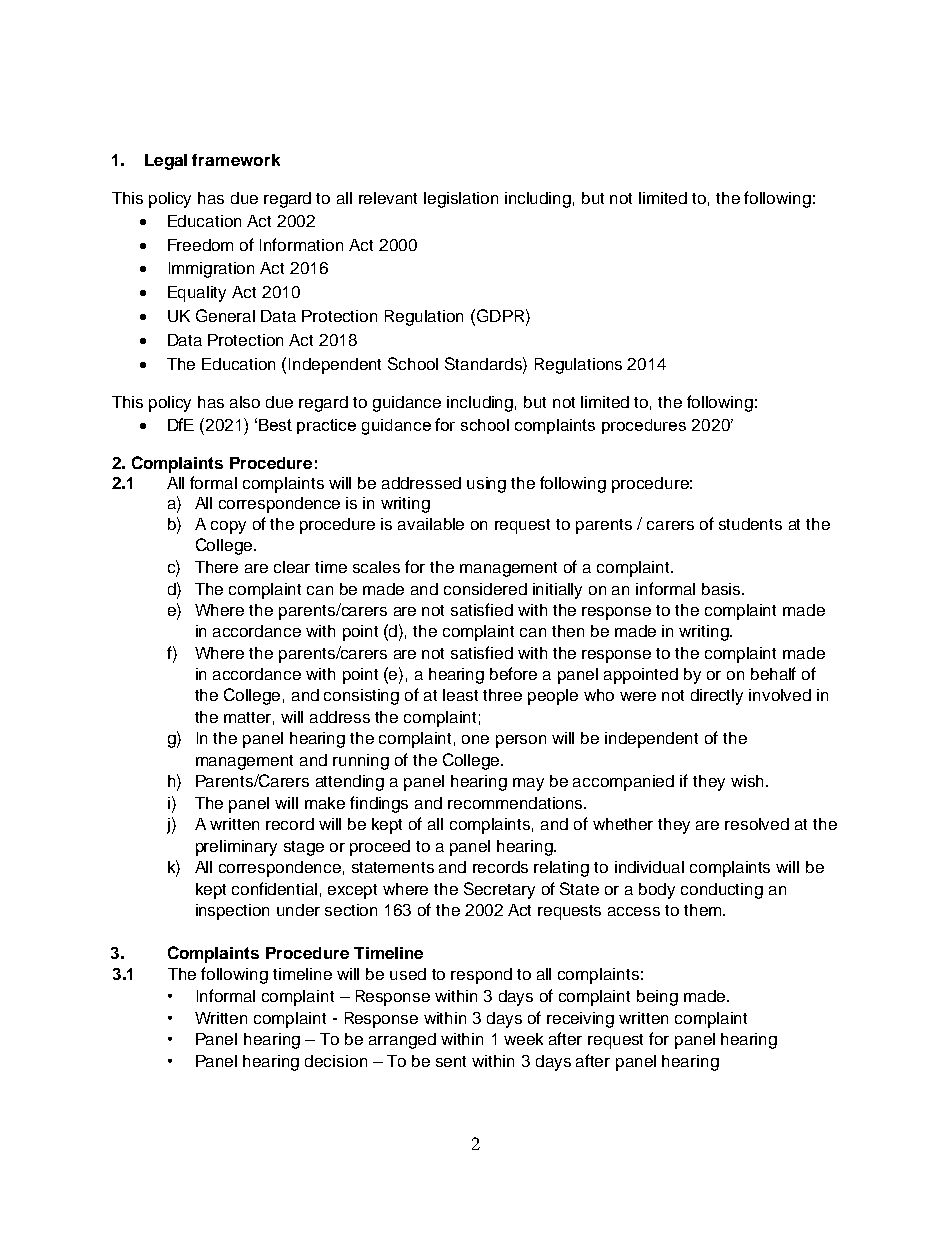 The image size is (952, 1233). I want to click on Best, so click(275, 425).
